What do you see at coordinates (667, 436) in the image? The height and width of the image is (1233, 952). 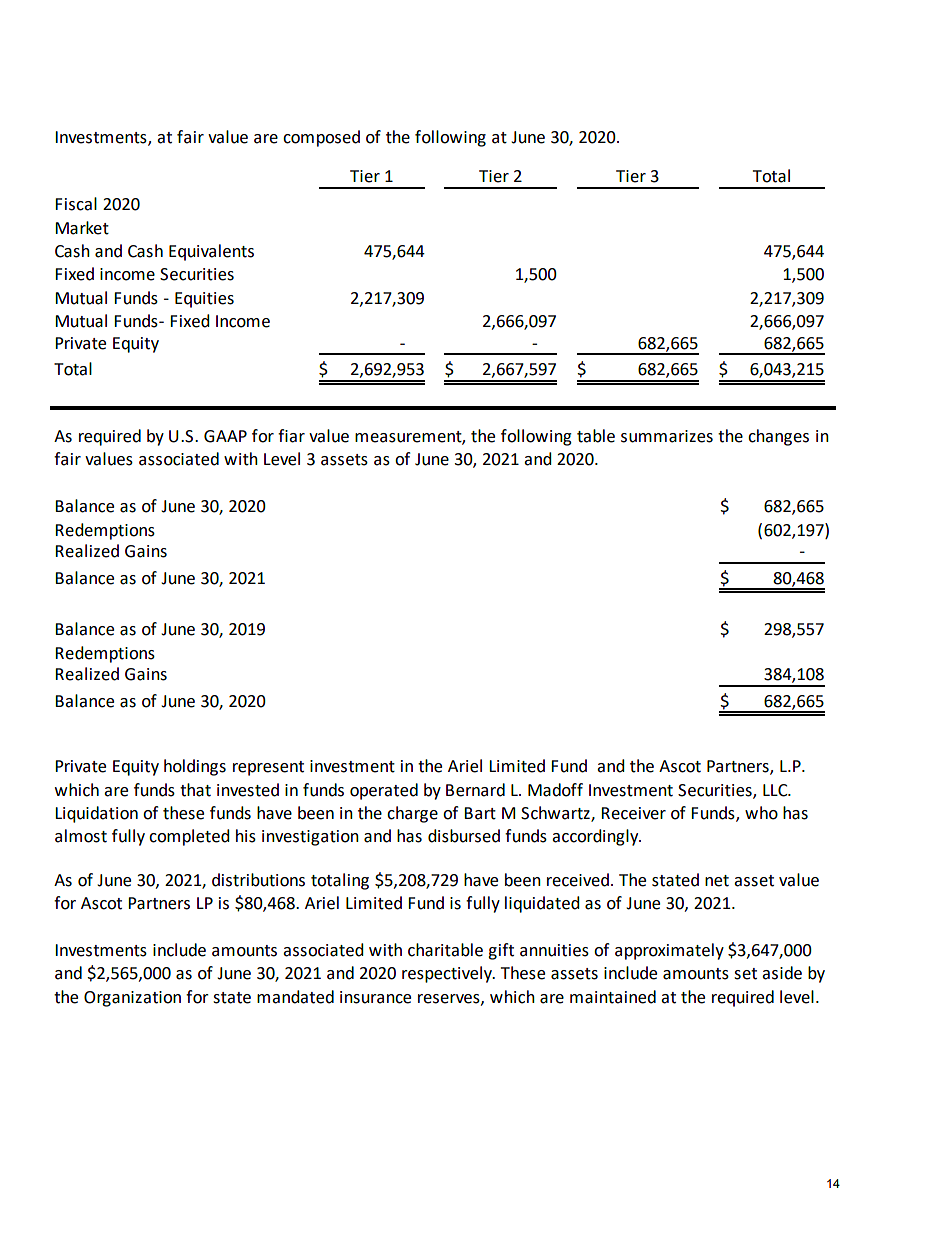 I see `summarizes` at bounding box center [667, 436].
